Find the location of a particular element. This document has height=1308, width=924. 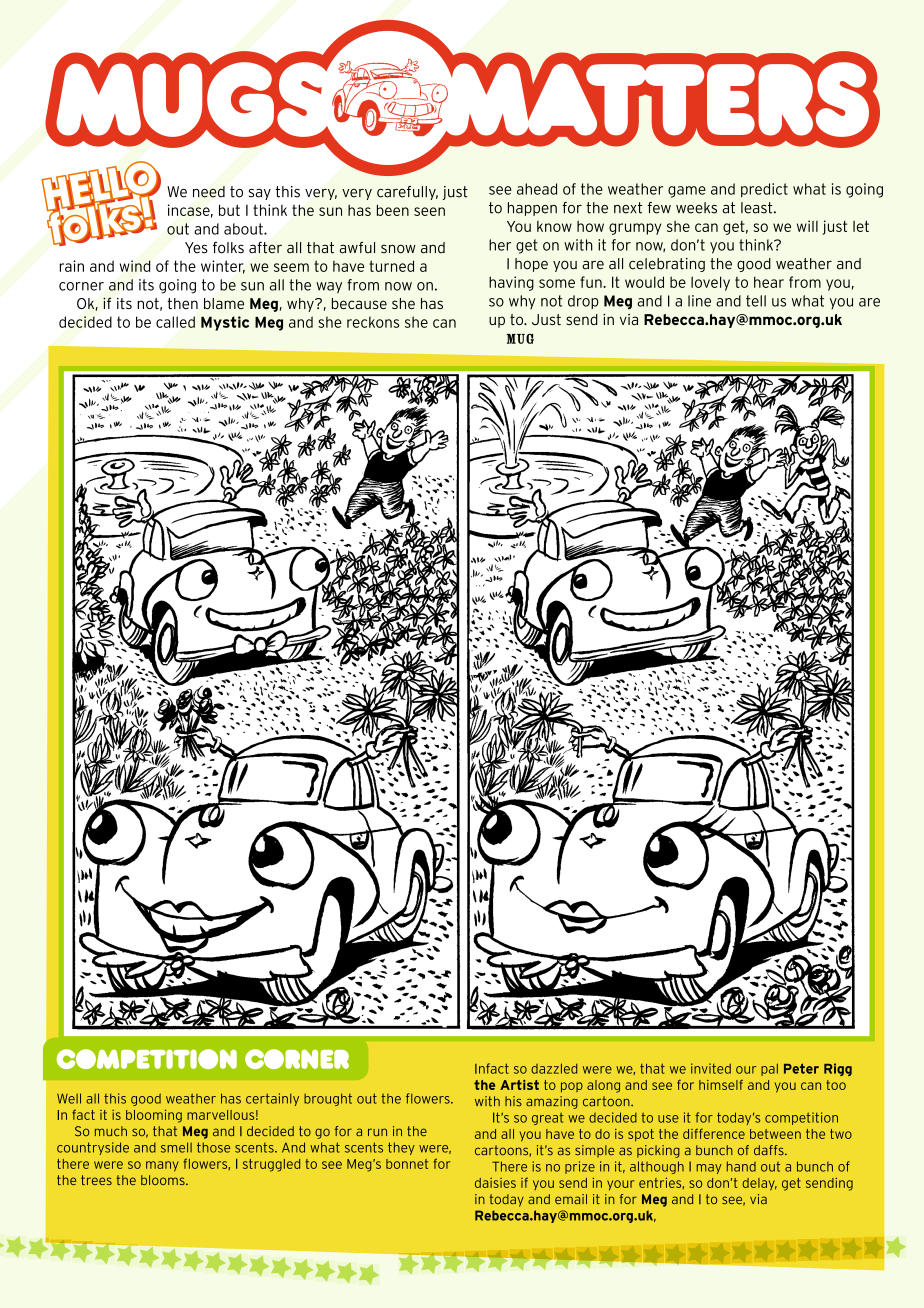

Yes is located at coordinates (196, 248).
